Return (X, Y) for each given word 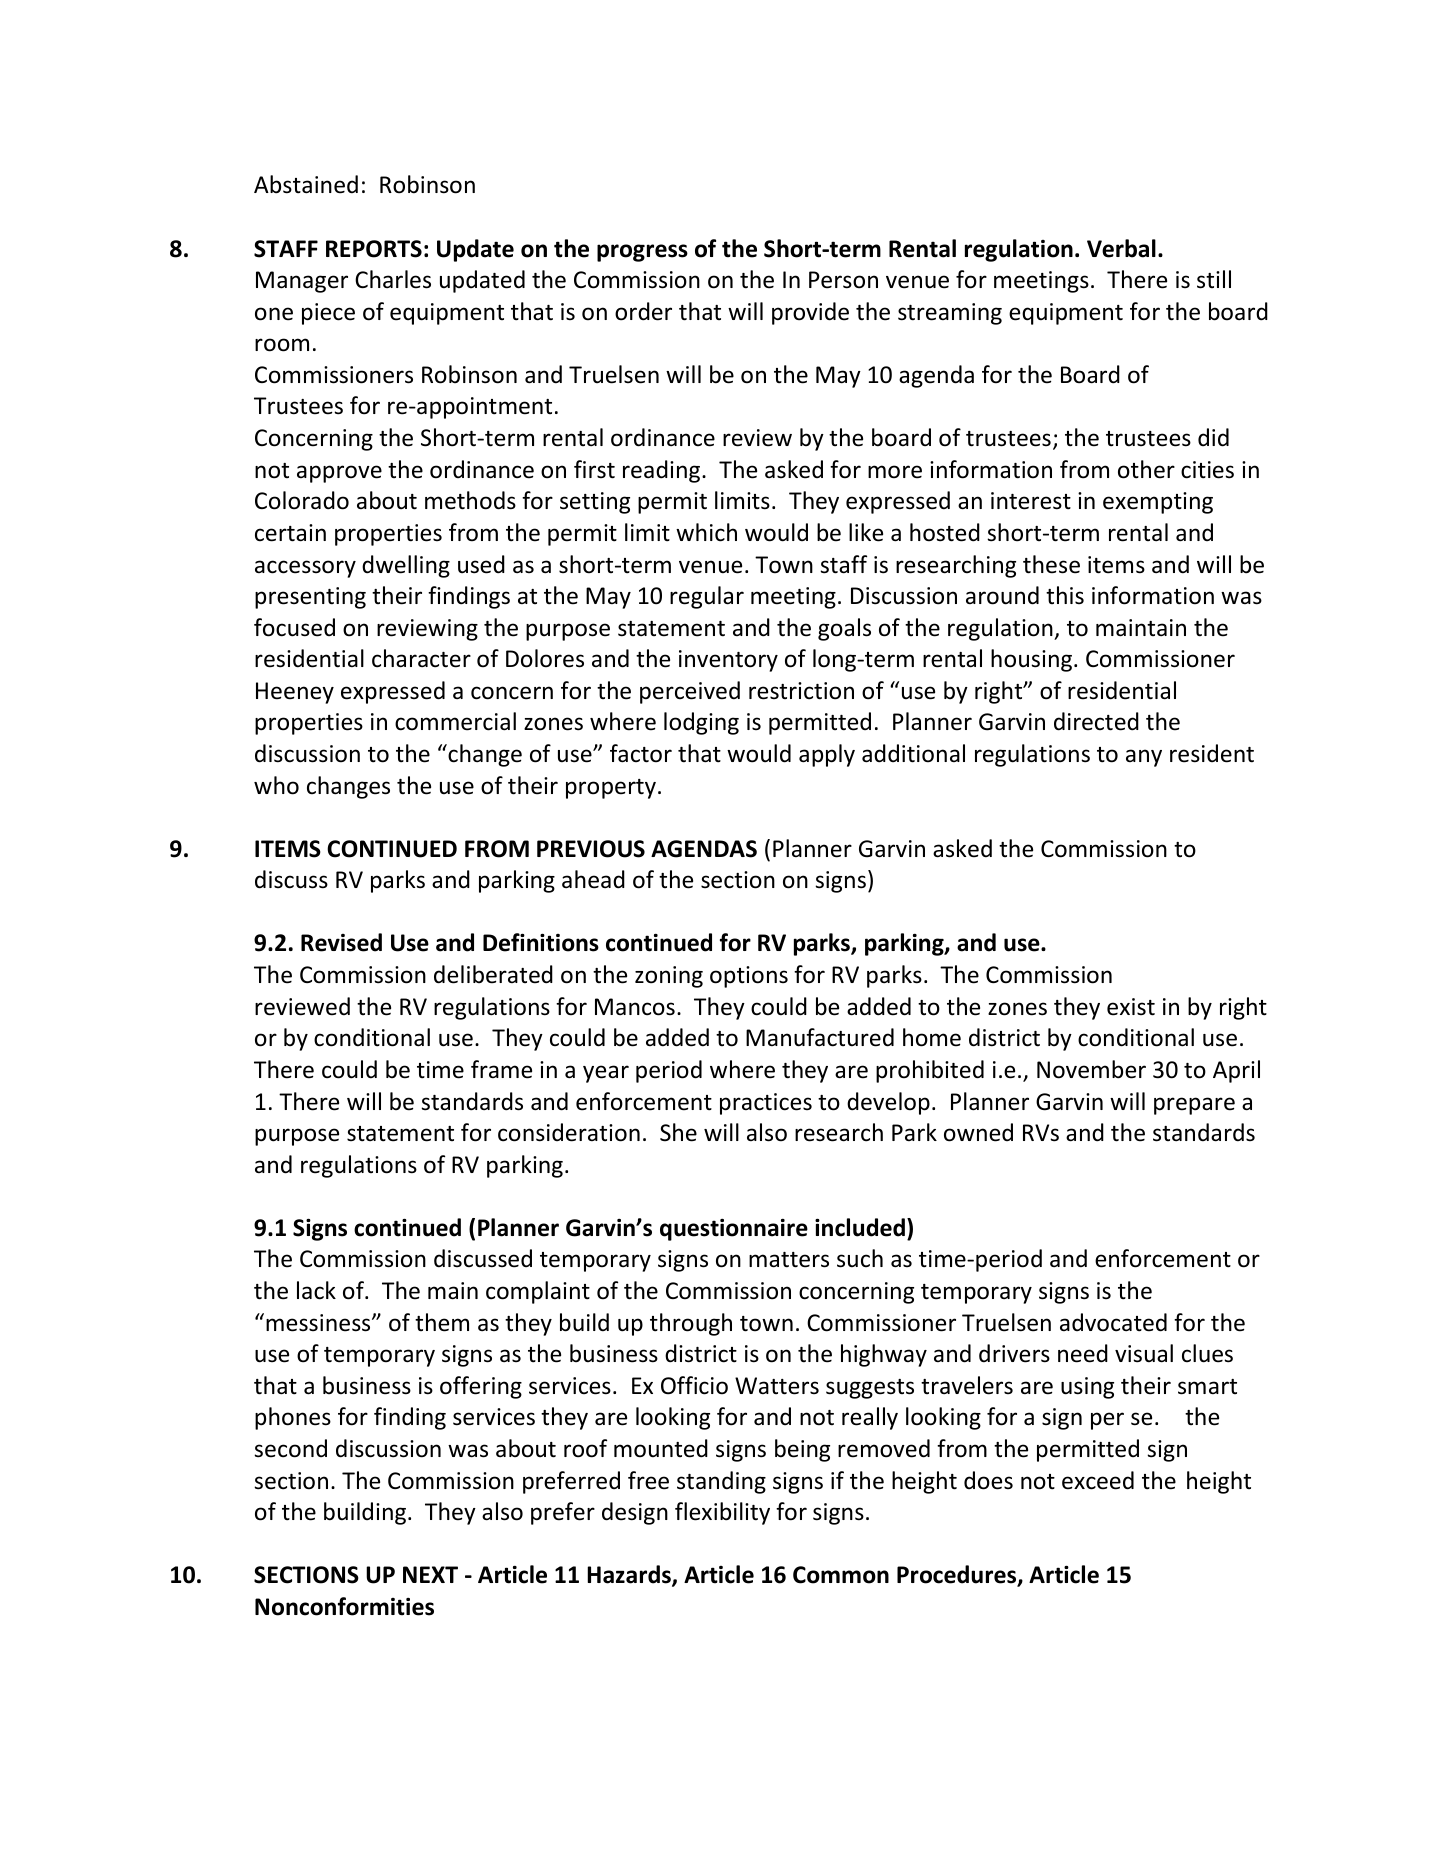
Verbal (1121, 248)
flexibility (722, 1513)
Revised (341, 942)
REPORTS (374, 249)
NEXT (430, 1574)
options (749, 977)
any (1144, 758)
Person (843, 280)
